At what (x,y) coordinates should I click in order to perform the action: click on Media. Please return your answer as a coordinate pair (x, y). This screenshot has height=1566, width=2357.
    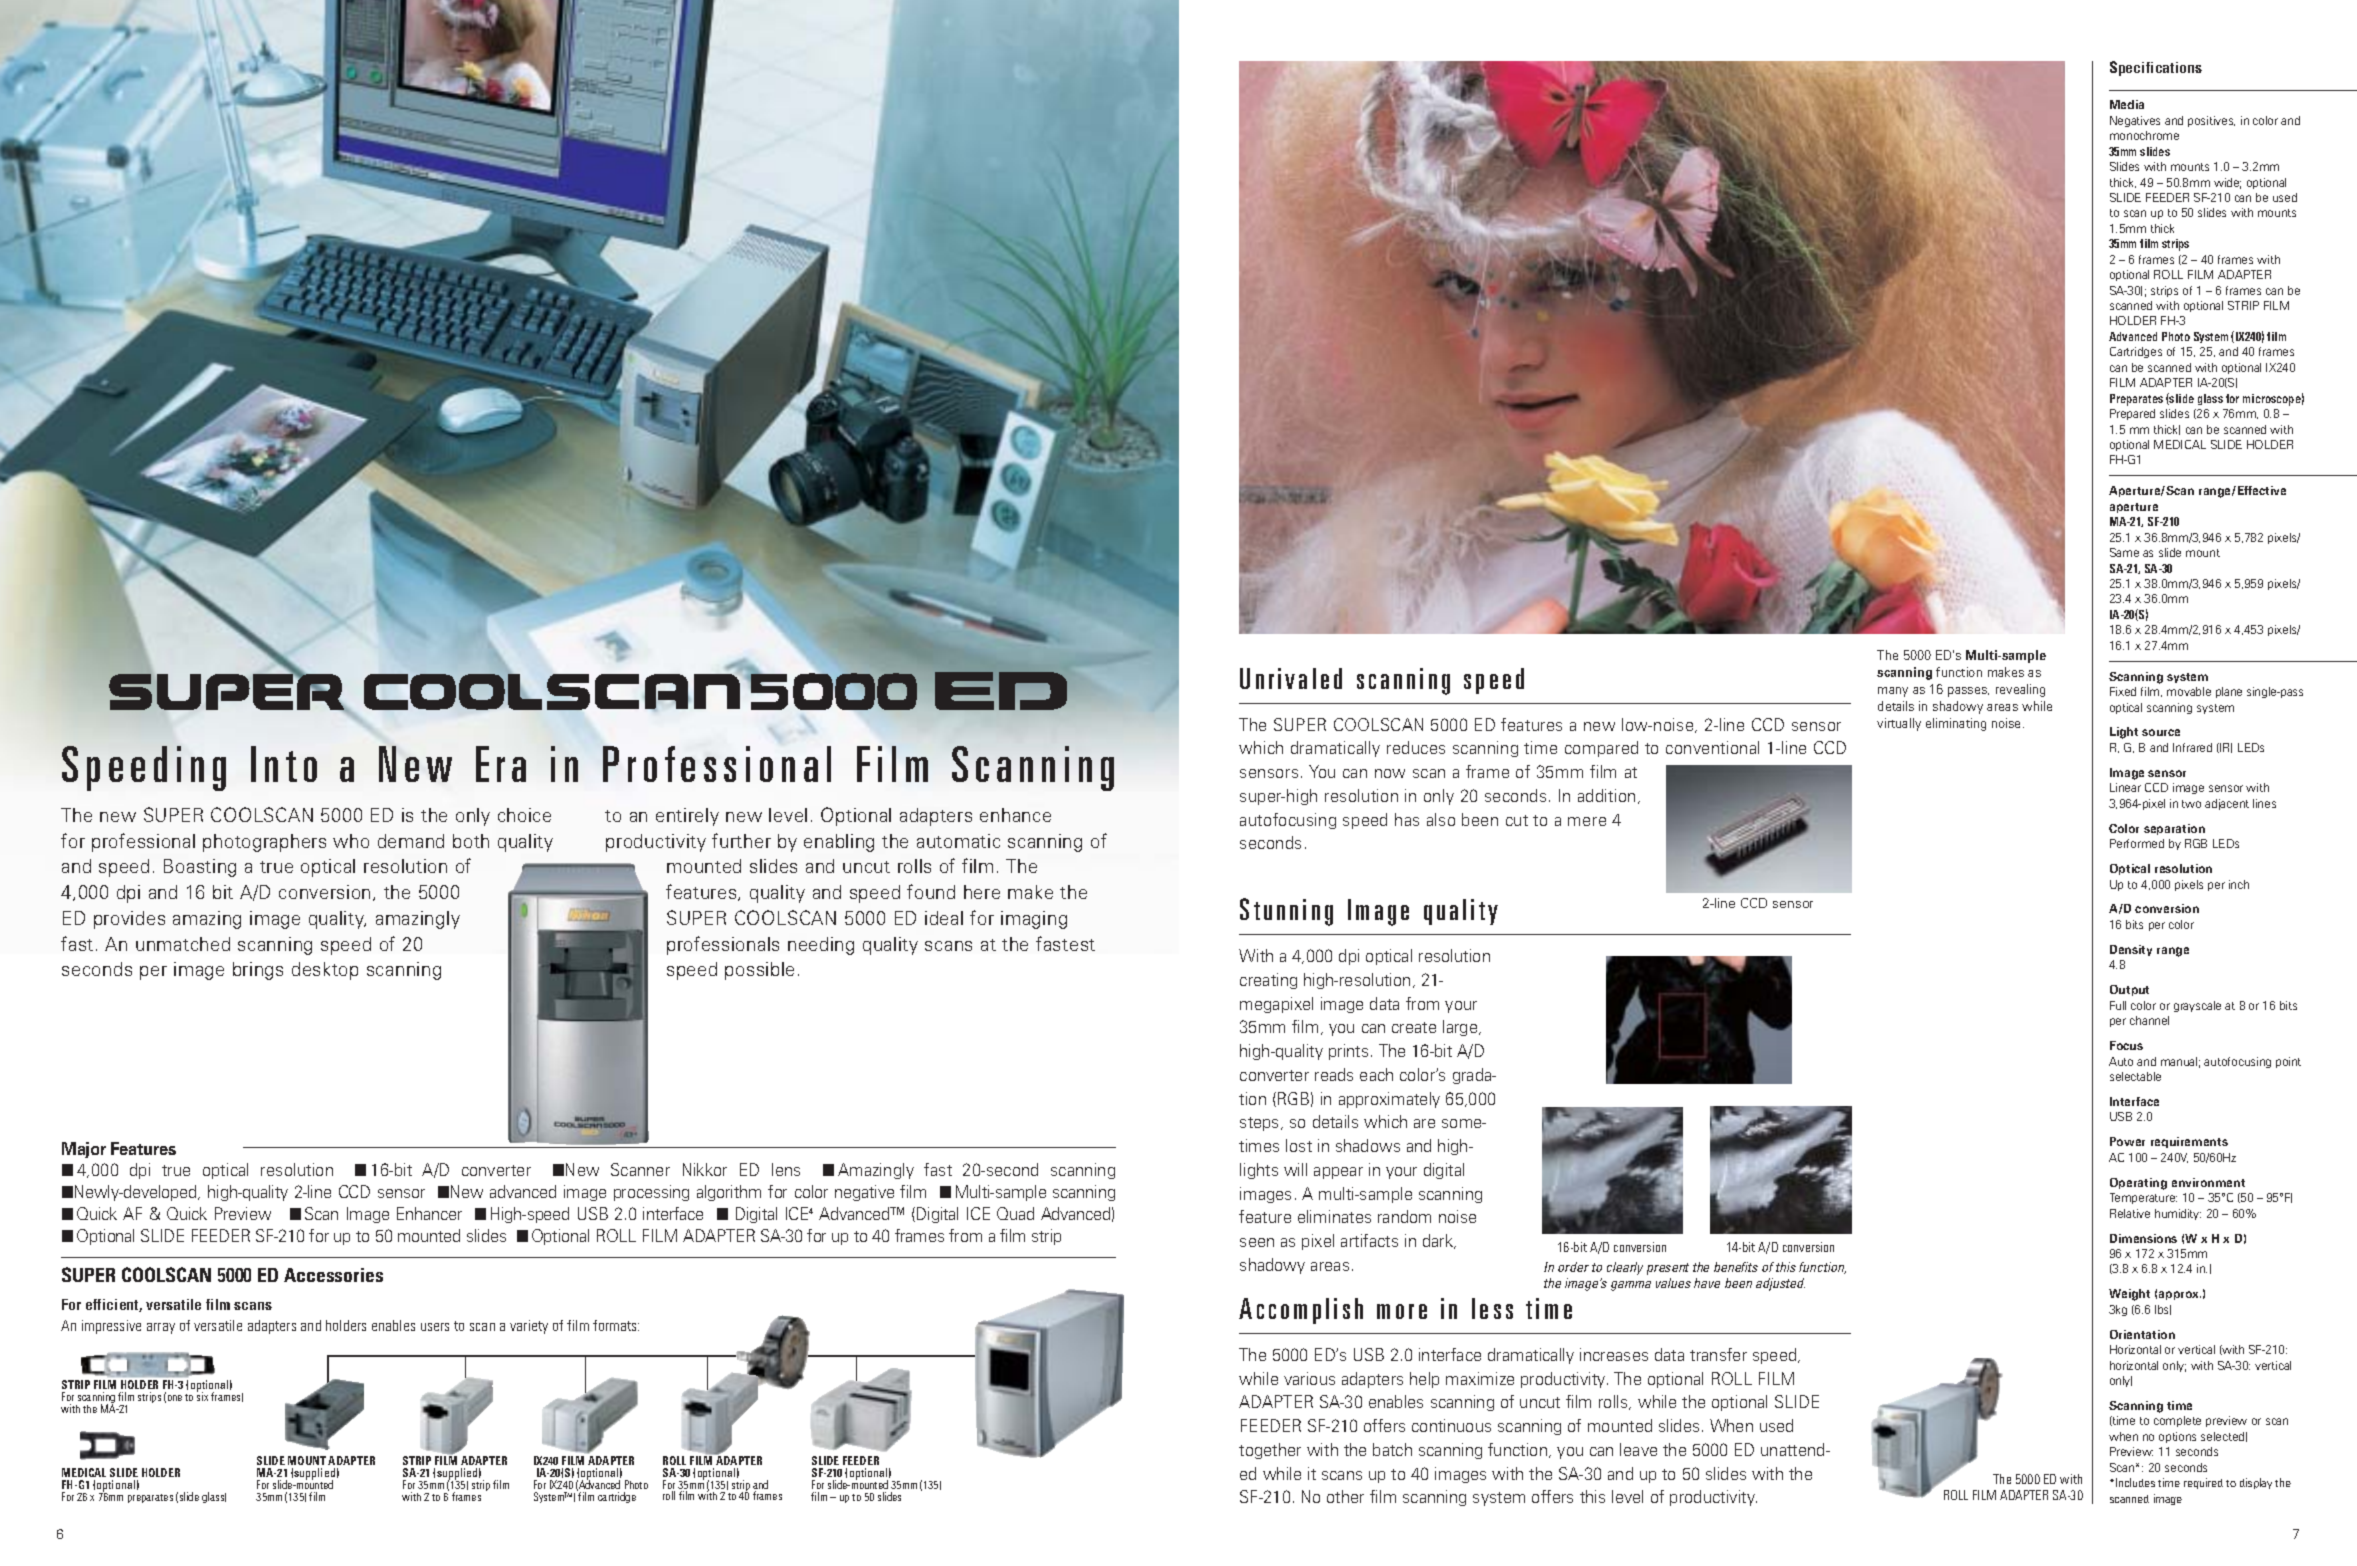
    Looking at the image, I should click on (2127, 104).
